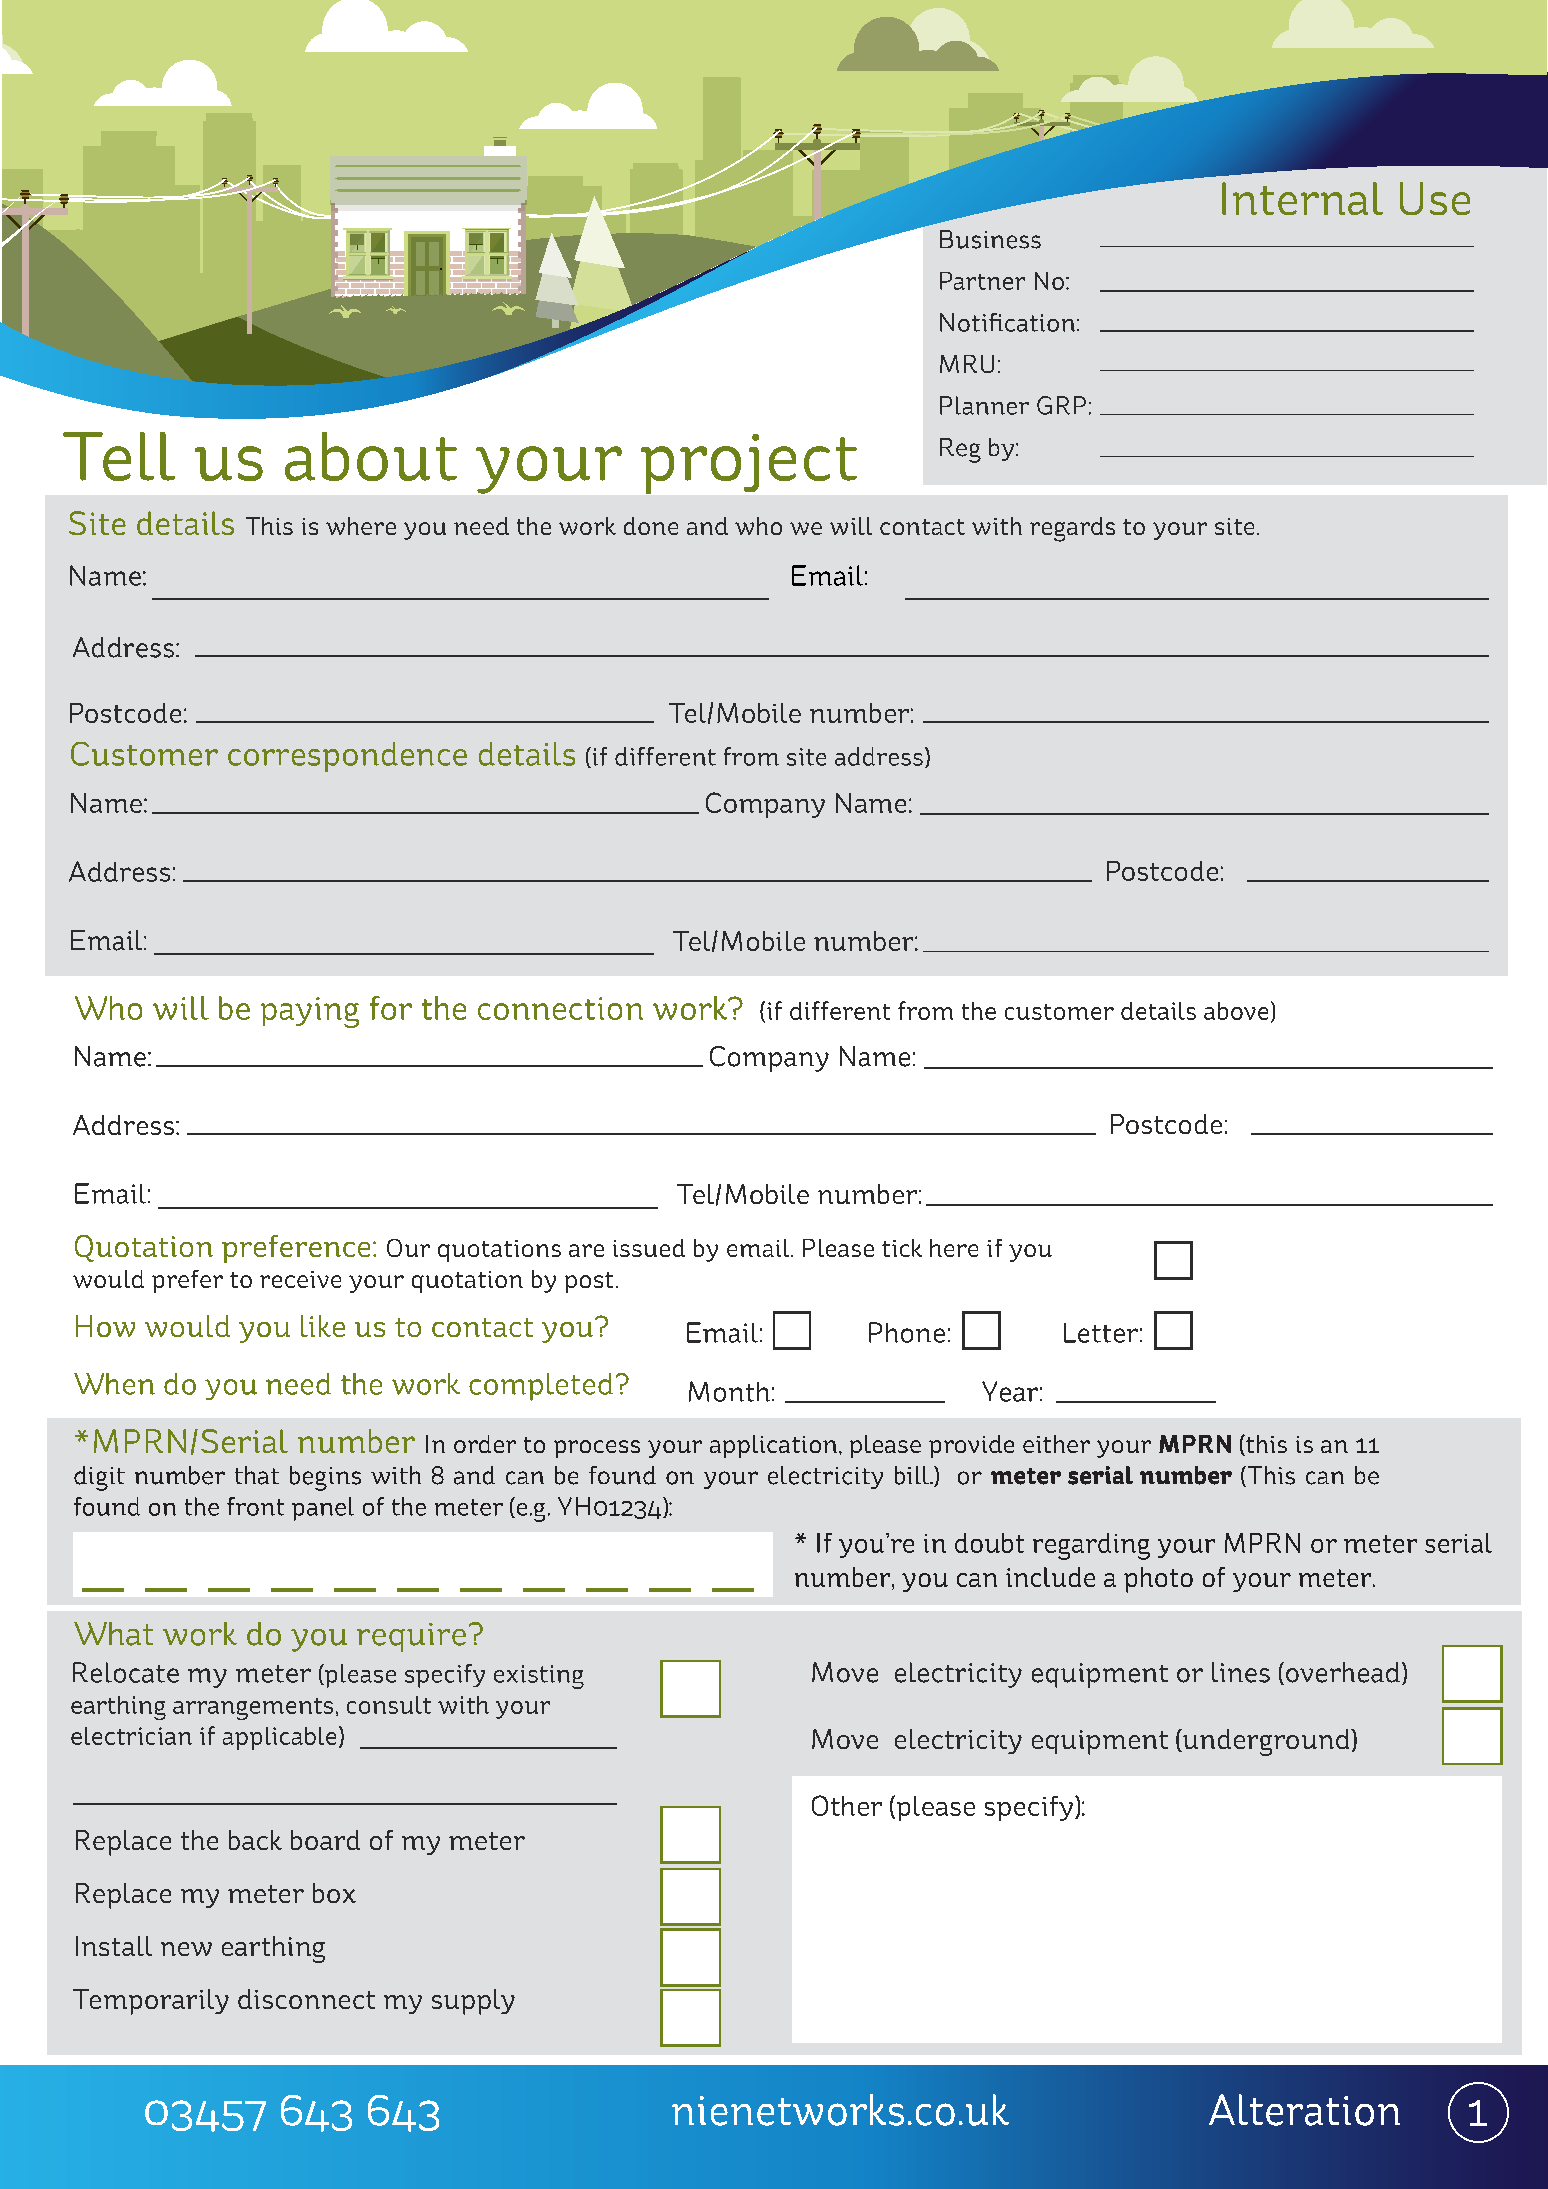 This screenshot has height=2189, width=1548. Describe the element at coordinates (306, 1999) in the screenshot. I see `disconnect` at that location.
